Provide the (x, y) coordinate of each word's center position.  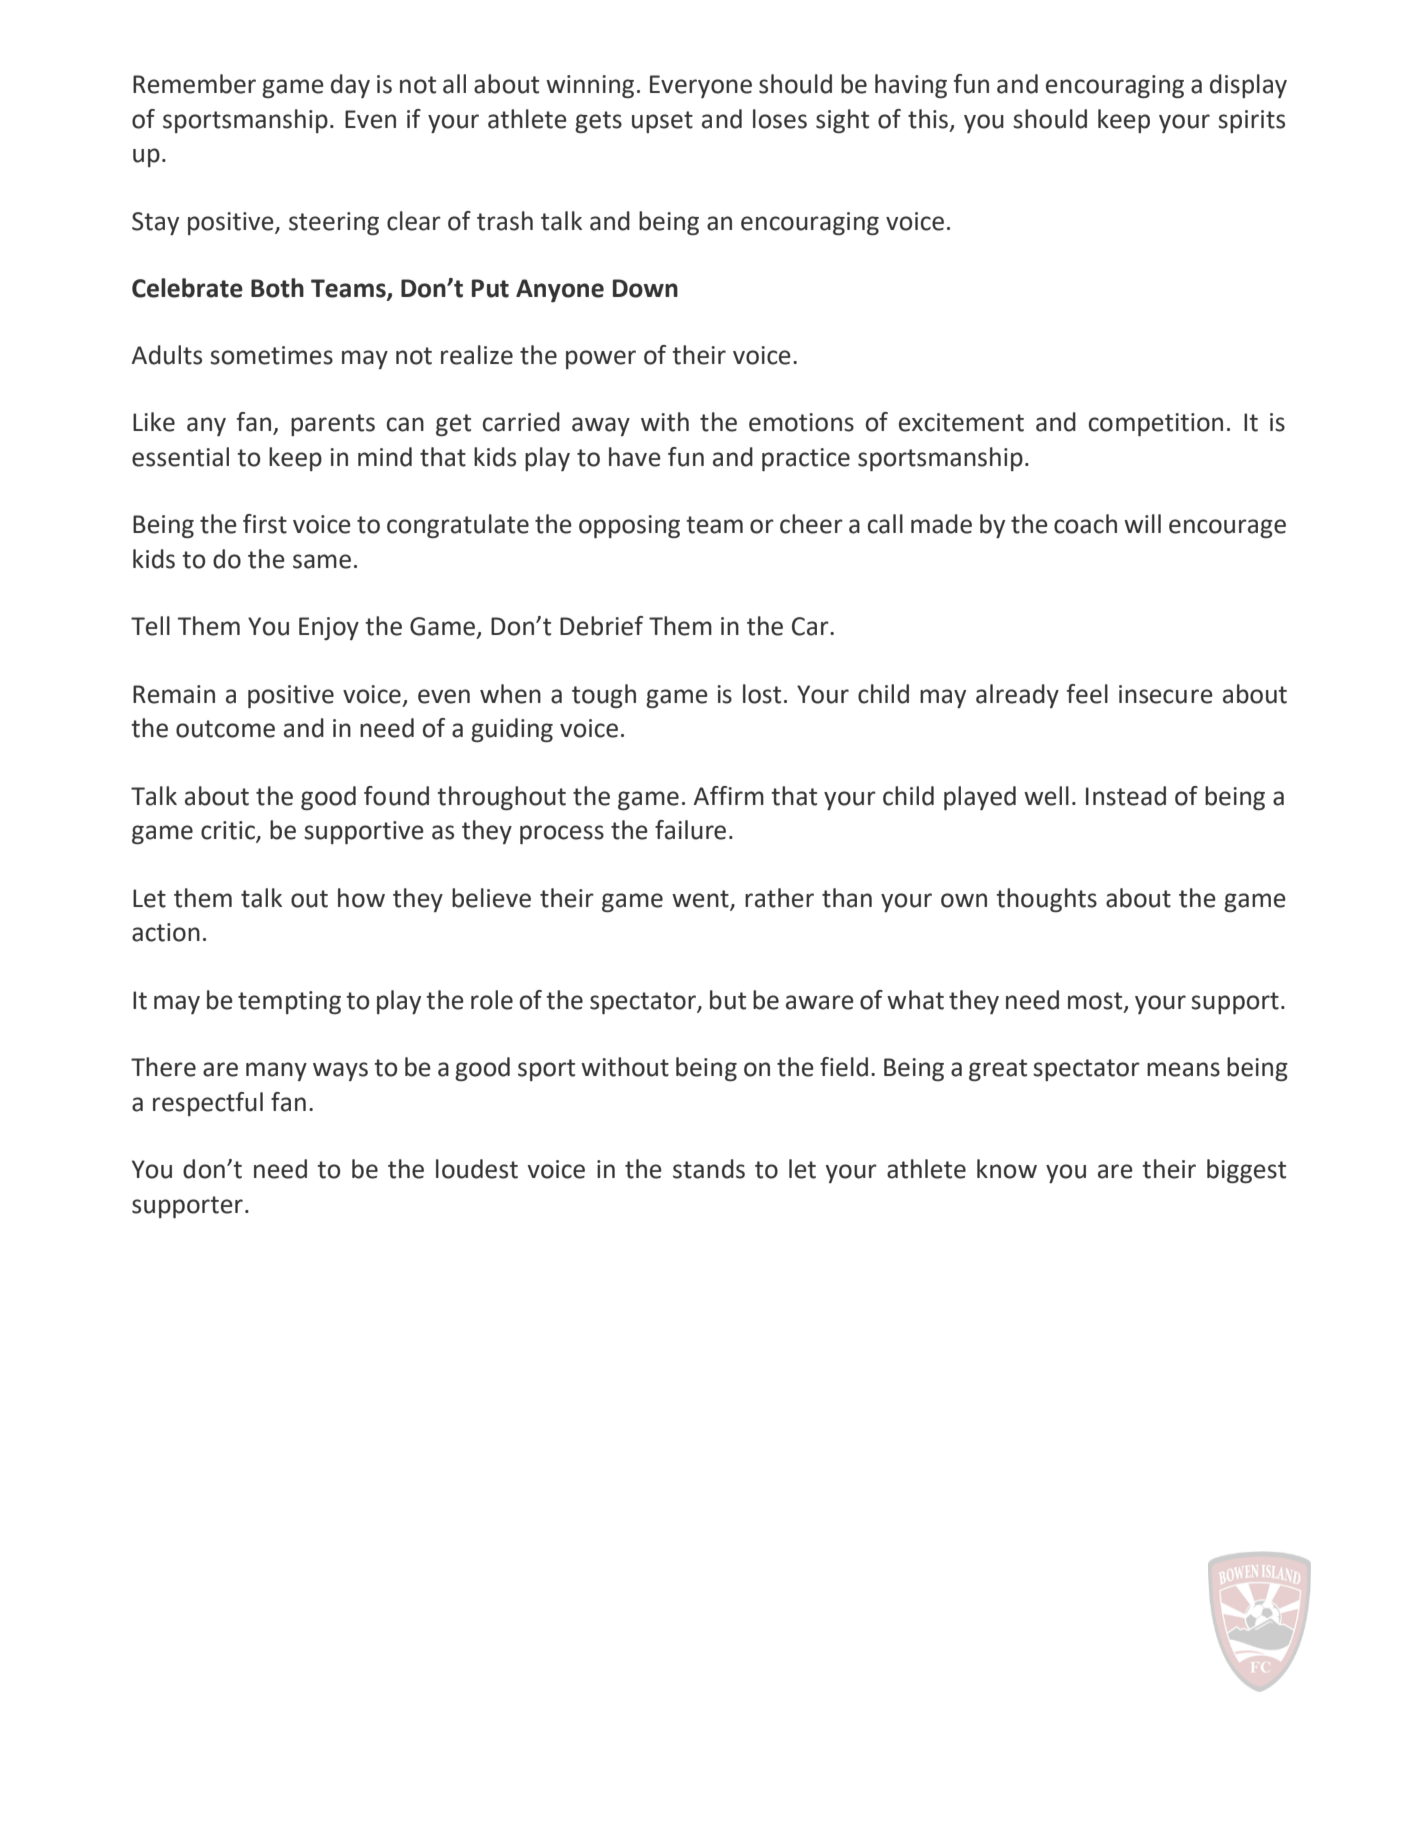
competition (1156, 424)
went (700, 899)
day (350, 86)
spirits (1251, 121)
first (265, 524)
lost (762, 694)
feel (1087, 694)
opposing (629, 526)
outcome (225, 729)
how (361, 898)
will (1142, 523)
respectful (208, 1104)
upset (662, 122)
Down (645, 288)
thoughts (1046, 900)
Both (277, 288)
